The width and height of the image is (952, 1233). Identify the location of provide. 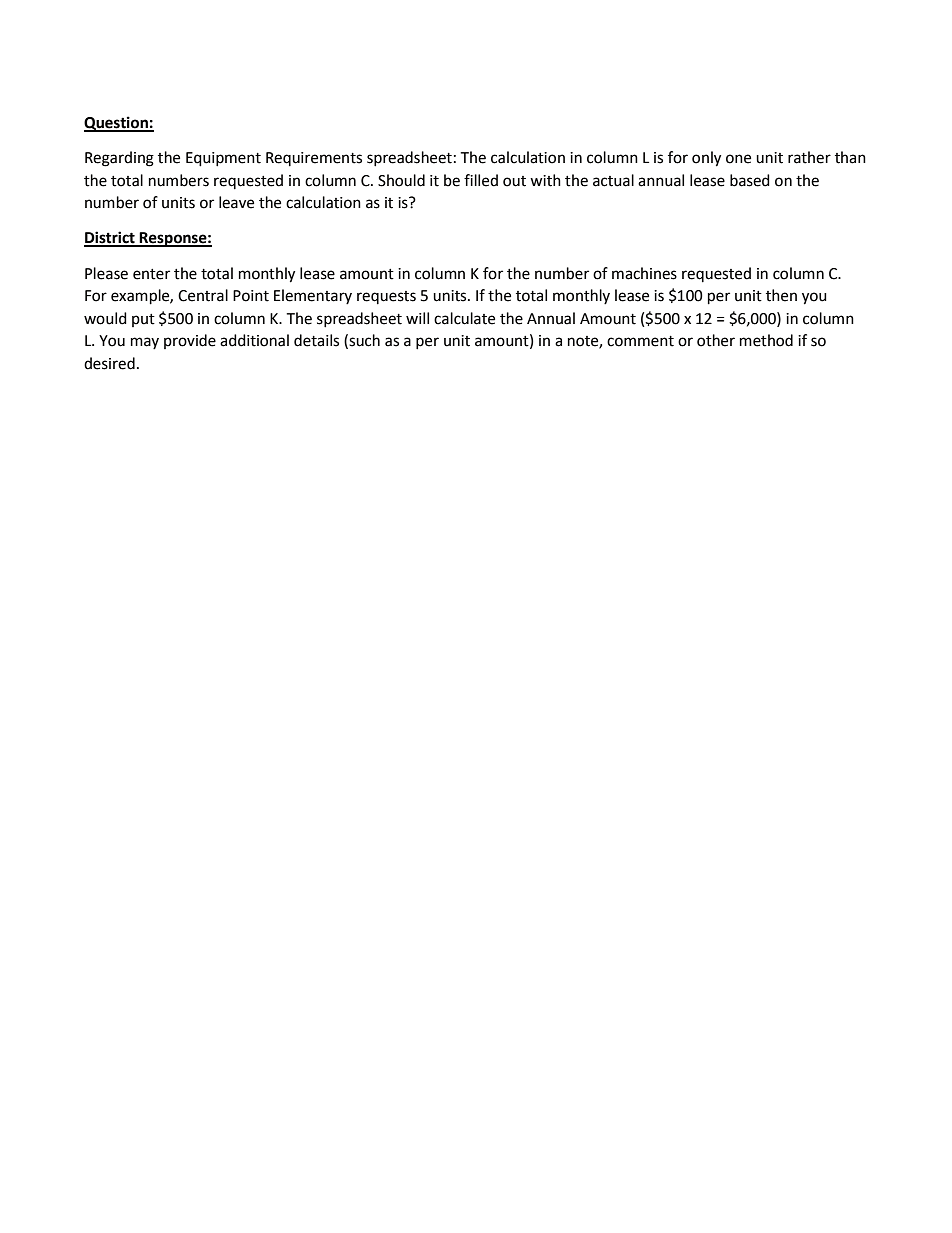
(190, 341).
